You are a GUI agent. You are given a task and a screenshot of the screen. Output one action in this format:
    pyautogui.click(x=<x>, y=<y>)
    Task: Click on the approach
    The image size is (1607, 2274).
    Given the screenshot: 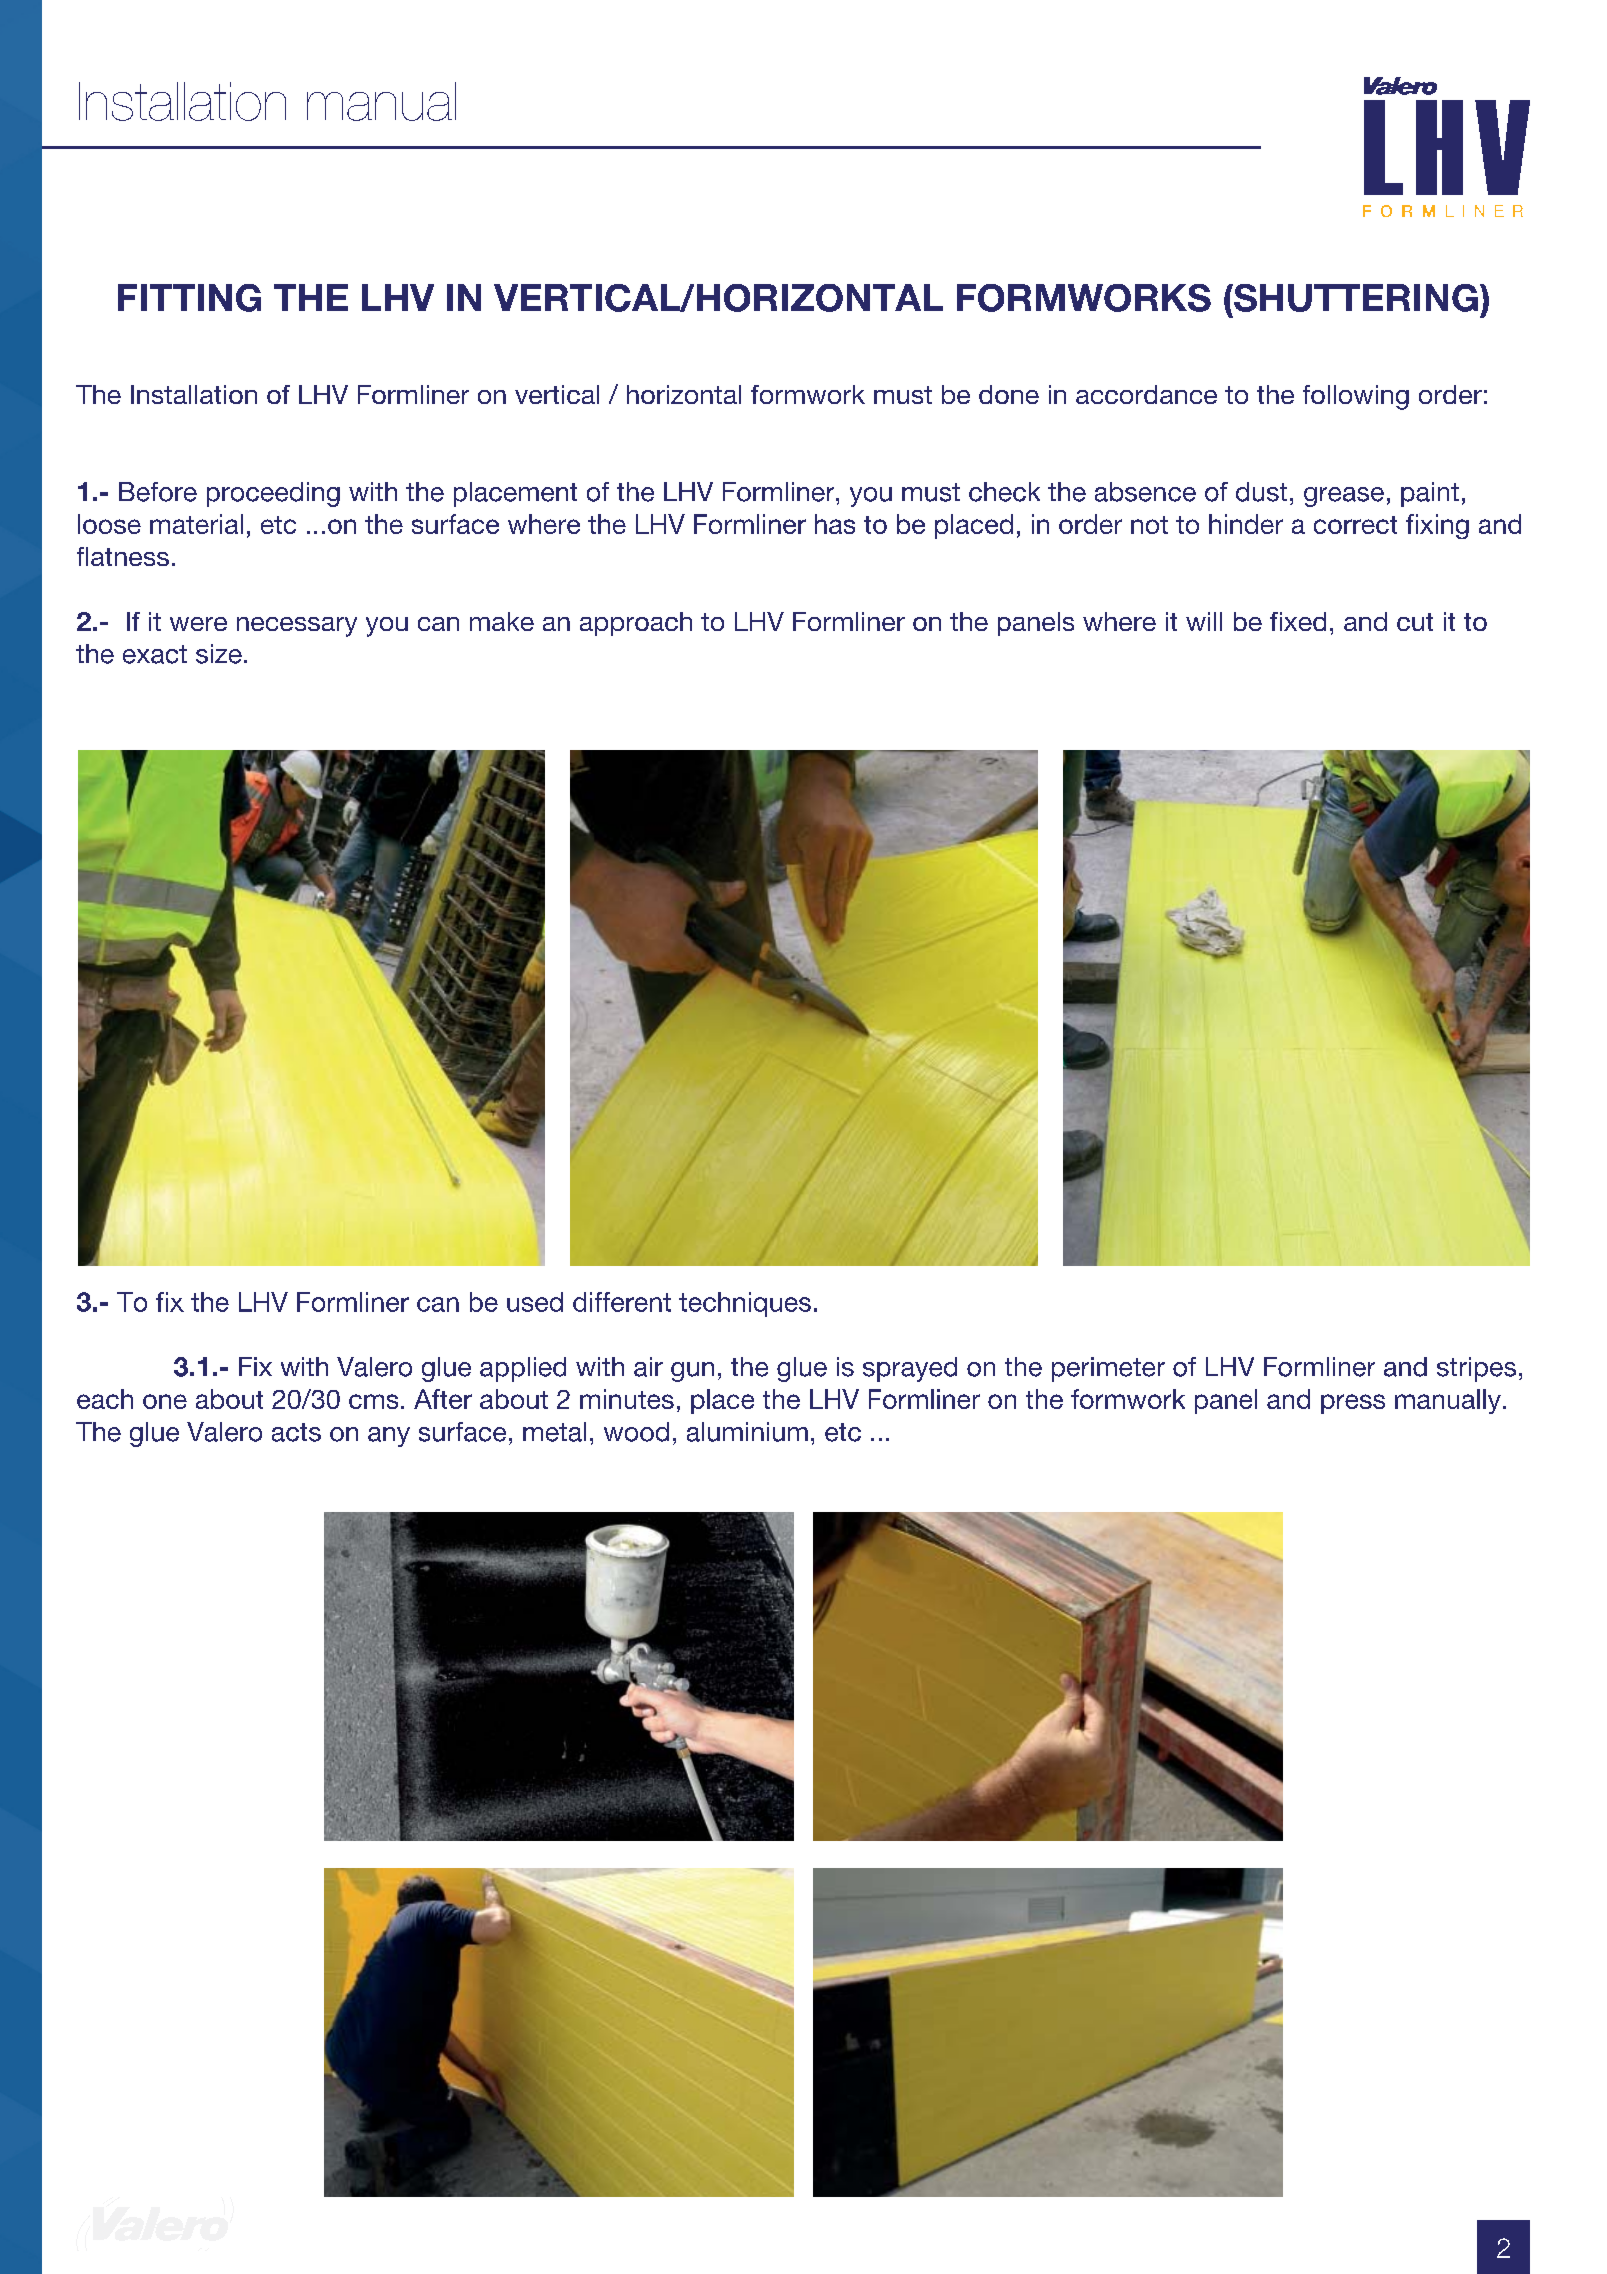 What is the action you would take?
    pyautogui.click(x=636, y=624)
